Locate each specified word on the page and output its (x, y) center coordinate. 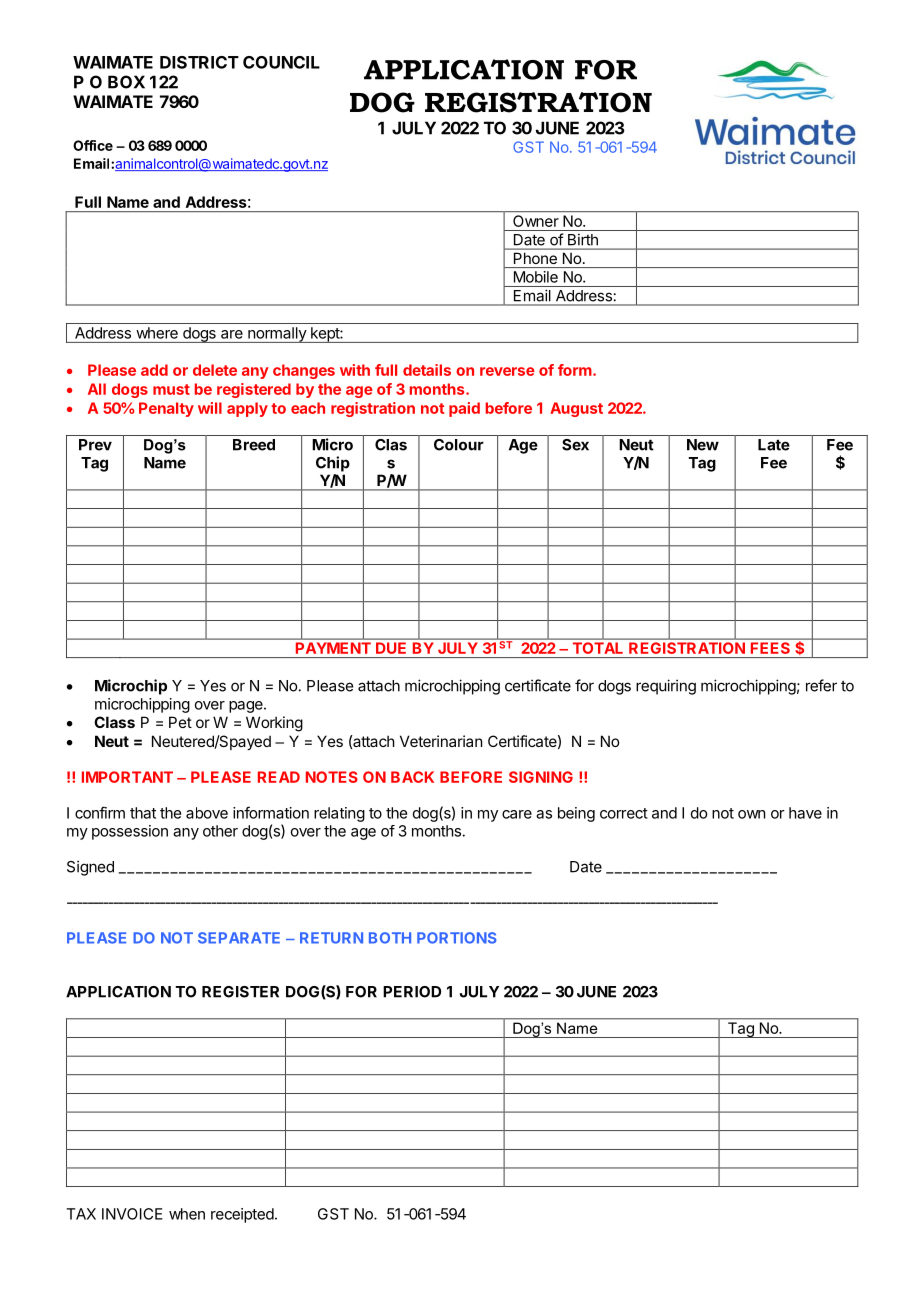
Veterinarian (441, 741)
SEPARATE (239, 938)
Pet (180, 722)
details (427, 370)
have (805, 813)
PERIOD (412, 992)
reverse (507, 371)
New (703, 445)
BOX (126, 82)
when (187, 1214)
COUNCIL (281, 62)
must (171, 389)
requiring (666, 687)
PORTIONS (457, 938)
